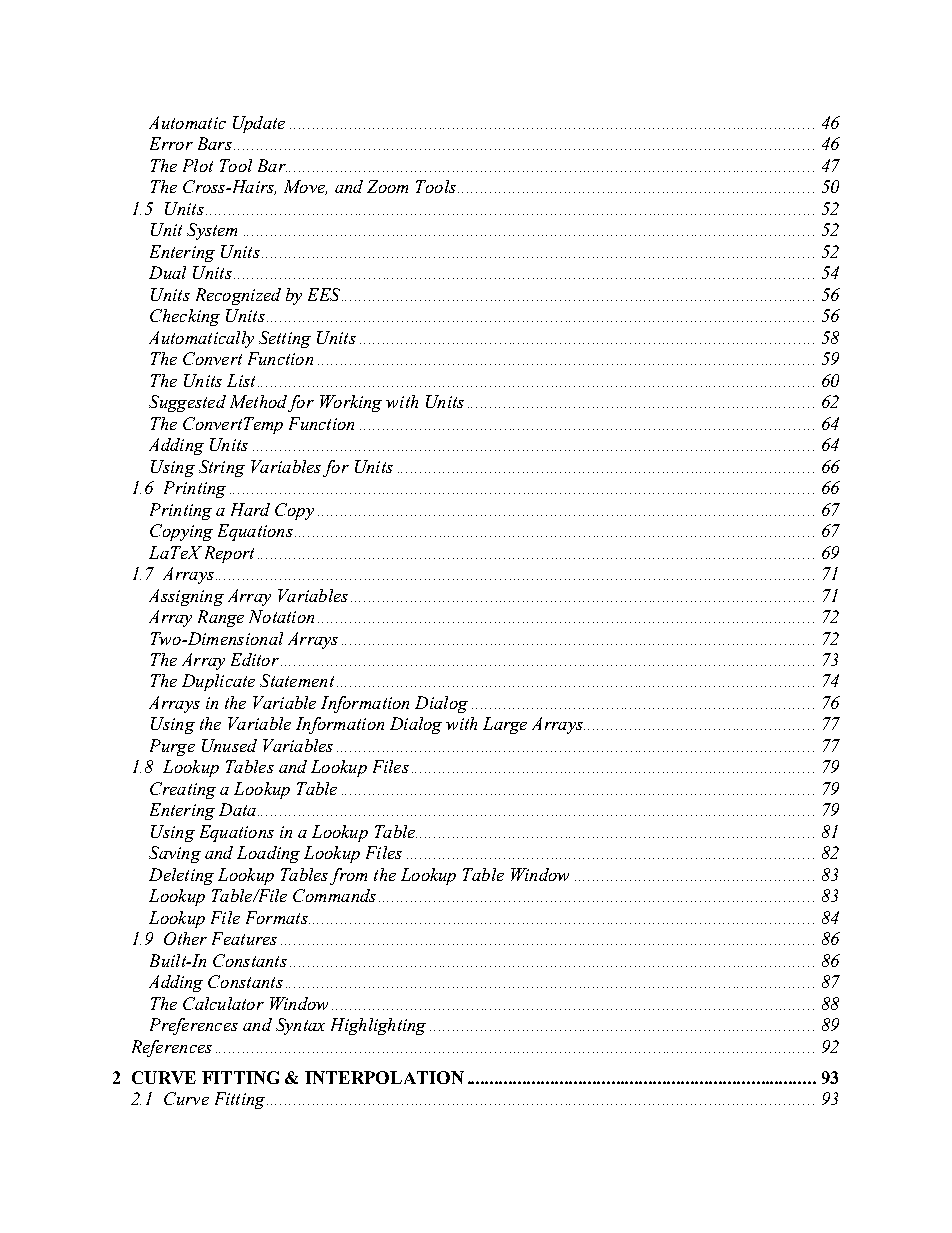 This screenshot has width=952, height=1233. Describe the element at coordinates (223, 1003) in the screenshot. I see `Calculator` at that location.
